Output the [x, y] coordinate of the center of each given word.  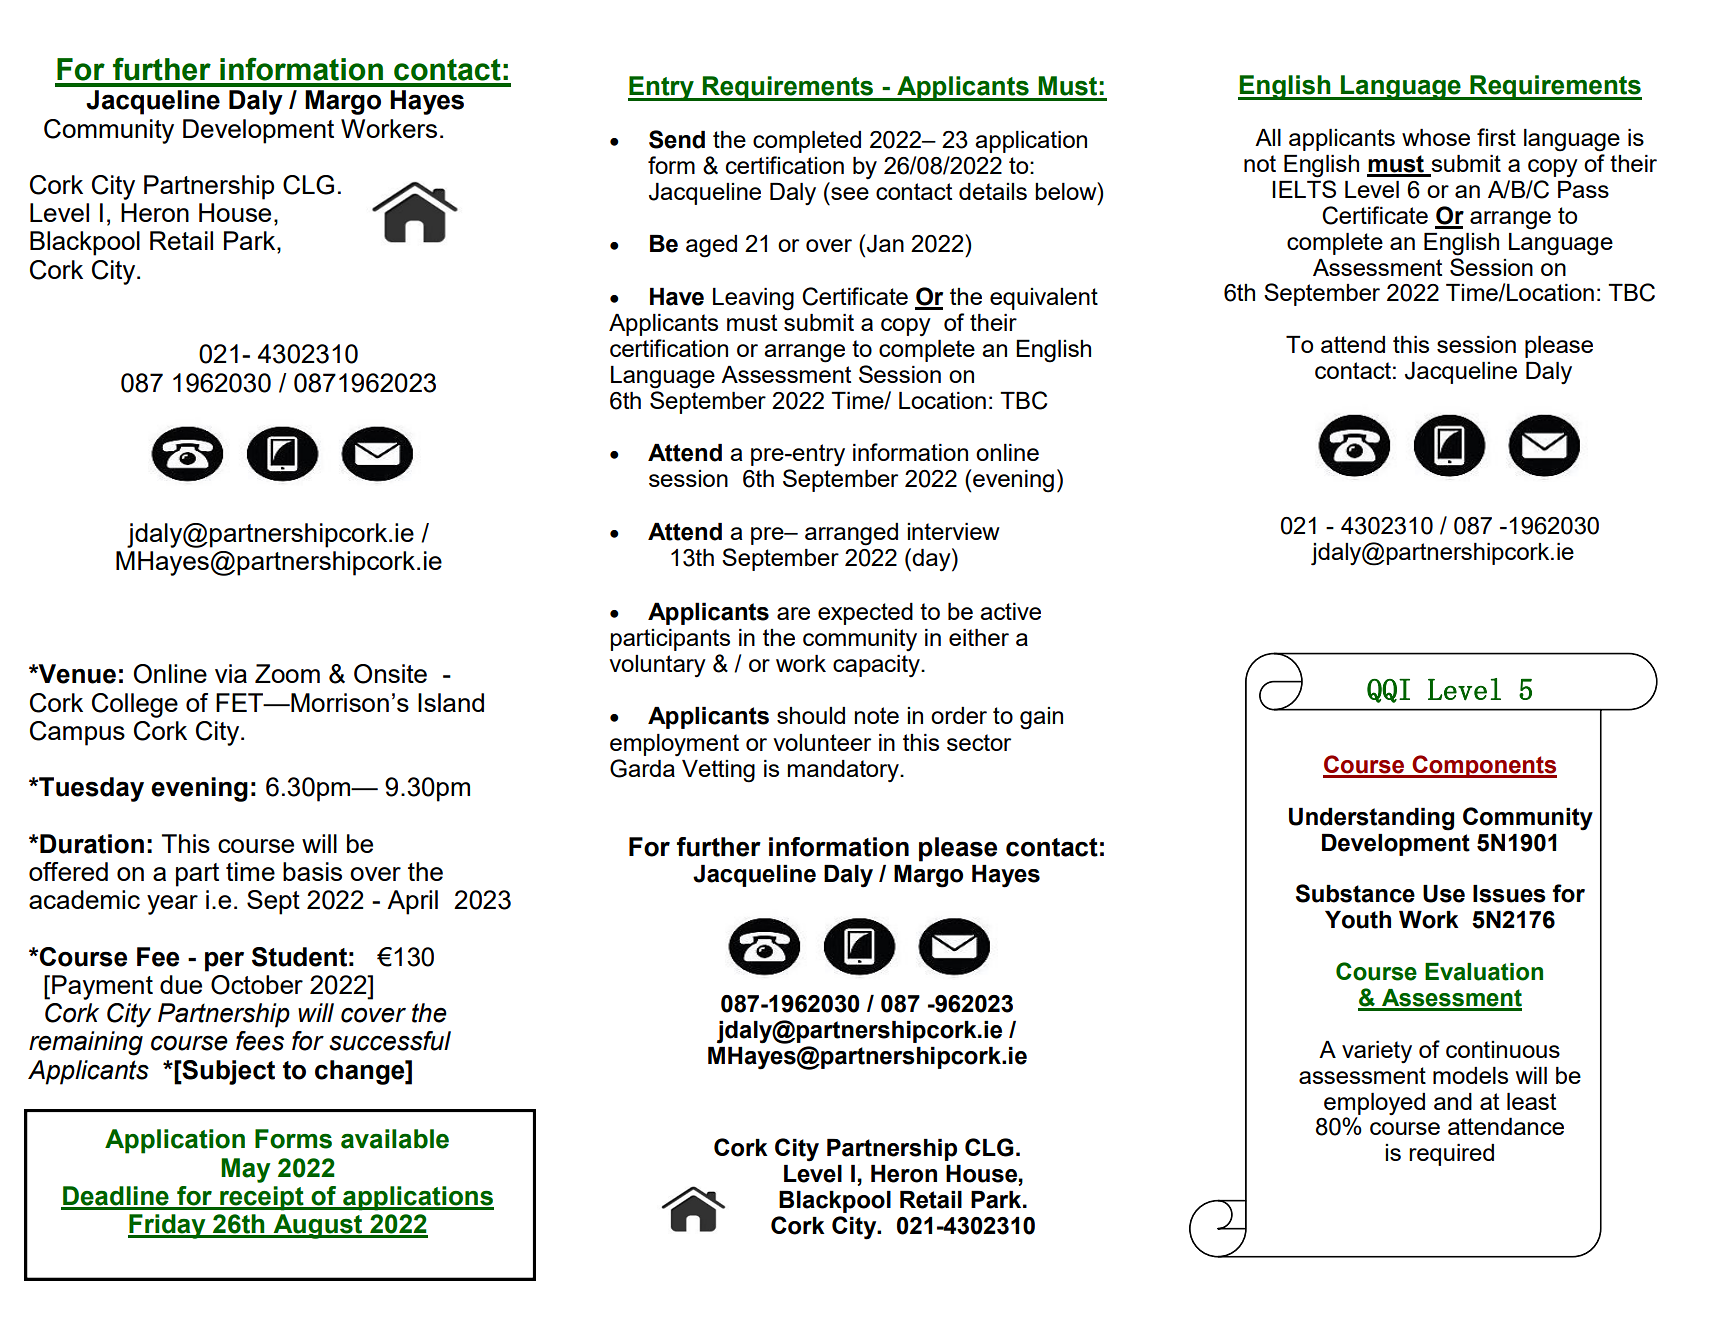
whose [1436, 137]
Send [677, 139]
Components [1483, 766]
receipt [262, 1198]
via [231, 673]
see [850, 193]
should [811, 715]
